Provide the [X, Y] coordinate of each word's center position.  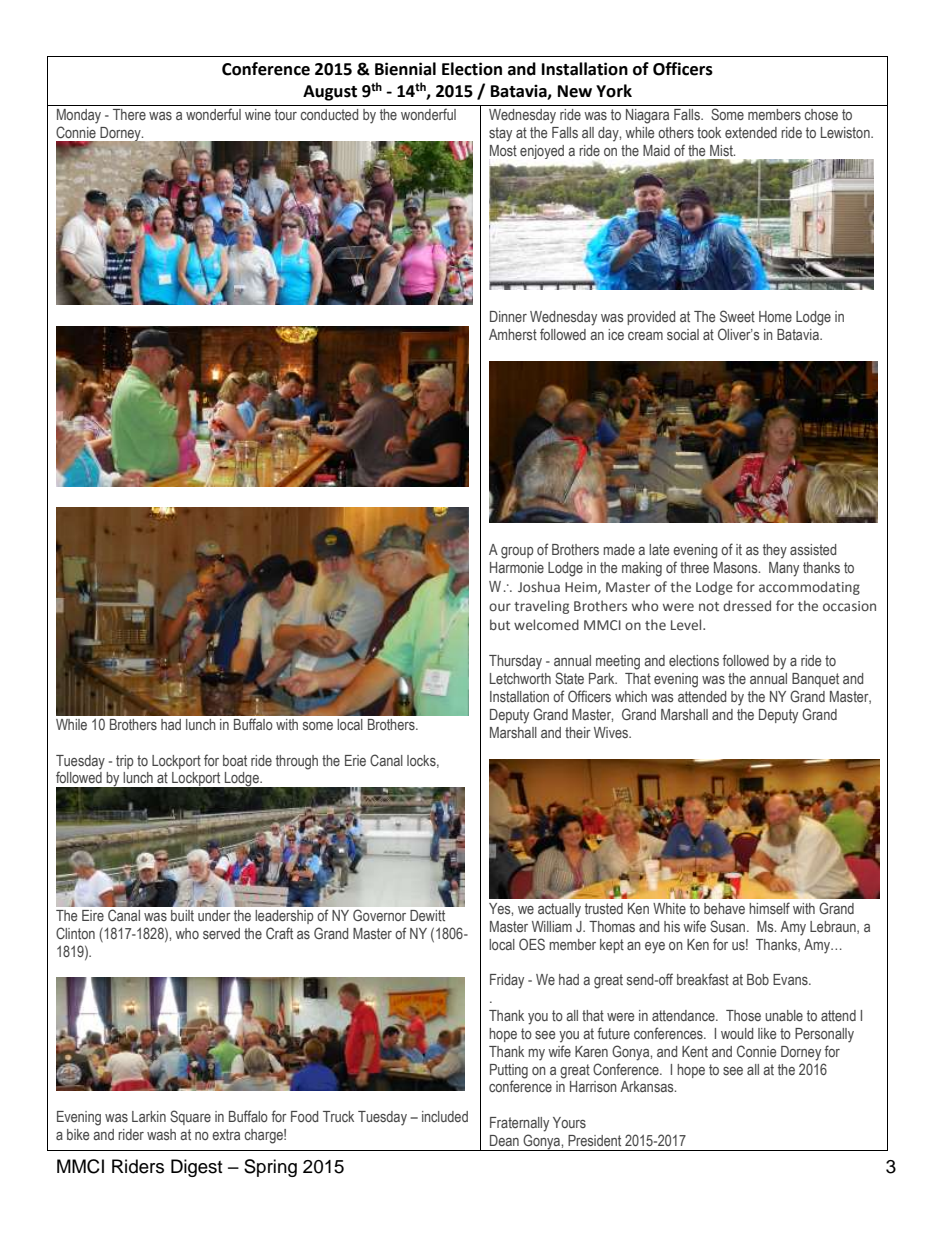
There [129, 114]
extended [751, 132]
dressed [747, 605]
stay [500, 134]
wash [161, 1134]
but [500, 624]
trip [125, 762]
